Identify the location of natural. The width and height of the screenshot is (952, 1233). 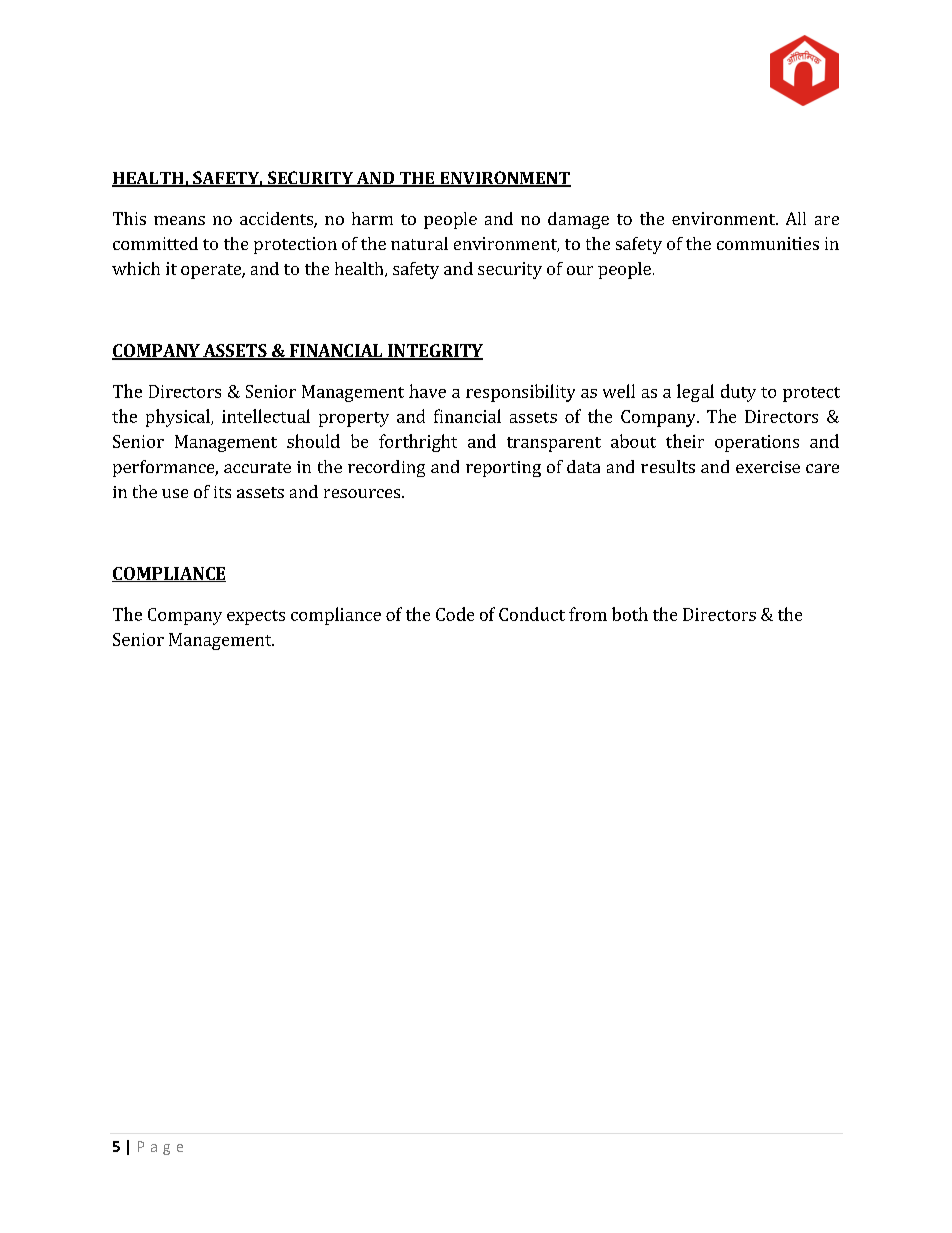
(419, 243).
